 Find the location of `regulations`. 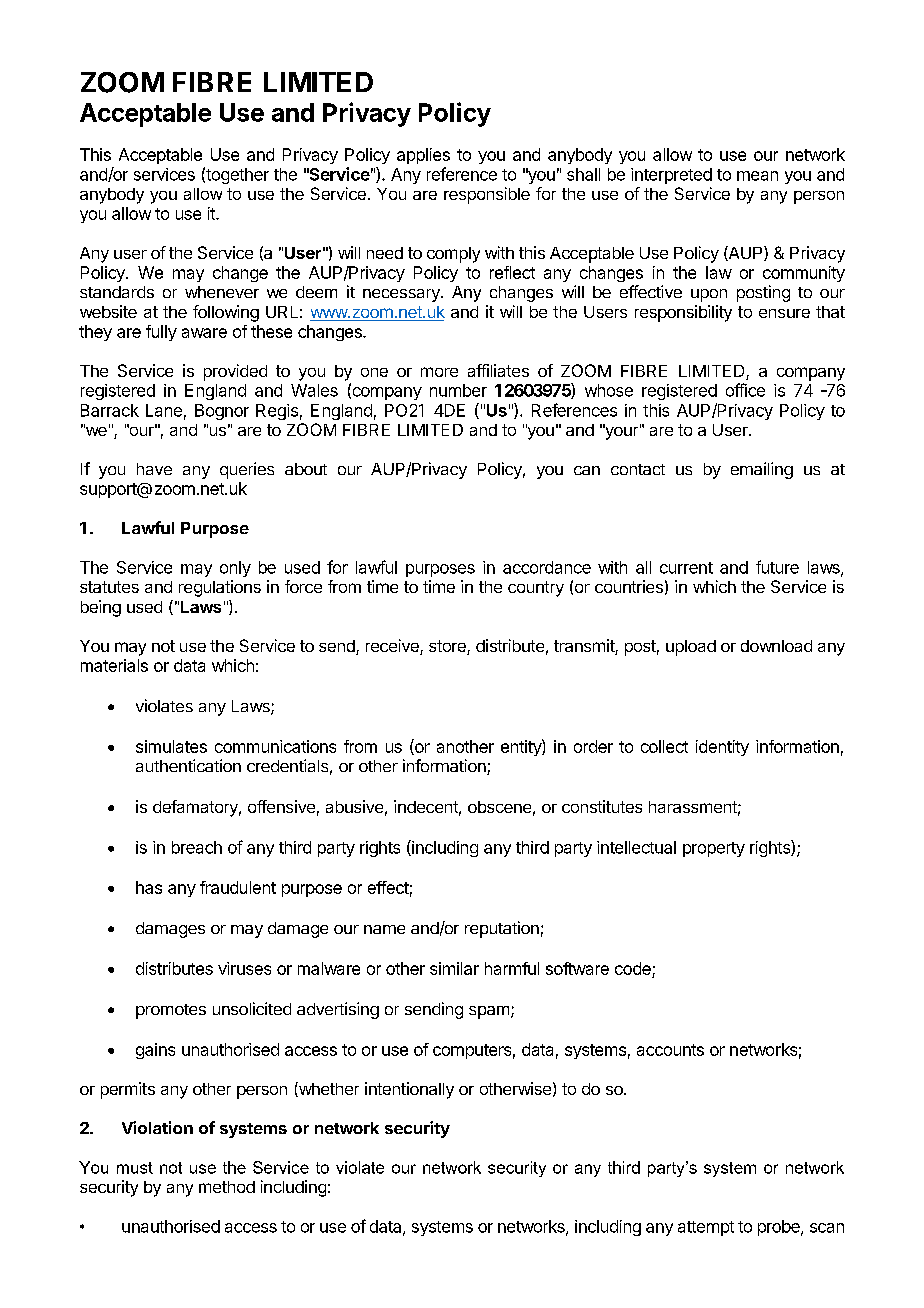

regulations is located at coordinates (220, 588).
